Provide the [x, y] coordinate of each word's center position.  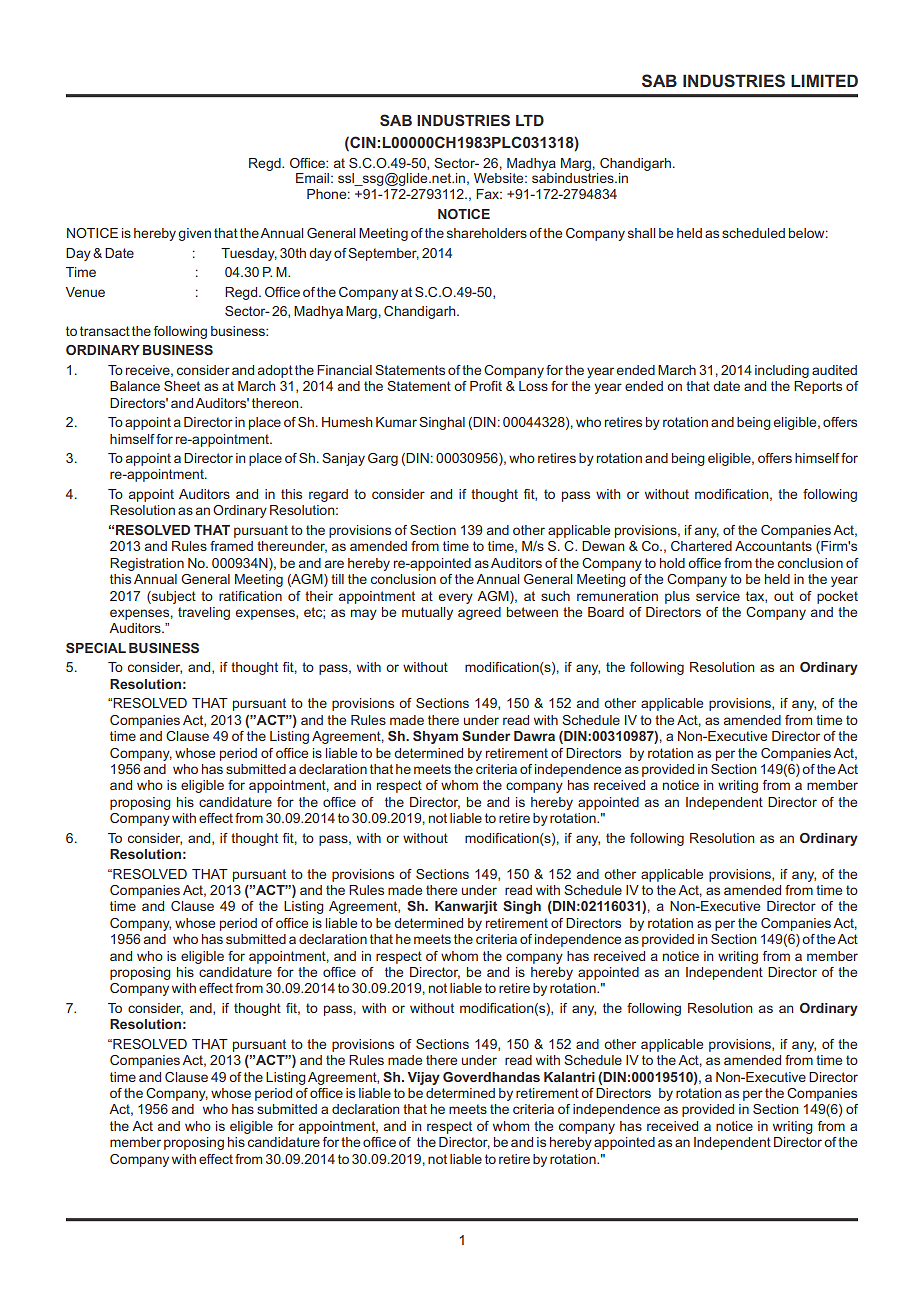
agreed [479, 613]
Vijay [423, 1078]
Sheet [182, 386]
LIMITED [824, 80]
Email [312, 178]
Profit [486, 386]
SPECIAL [96, 648]
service [718, 596]
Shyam [435, 737]
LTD [530, 120]
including [782, 371]
